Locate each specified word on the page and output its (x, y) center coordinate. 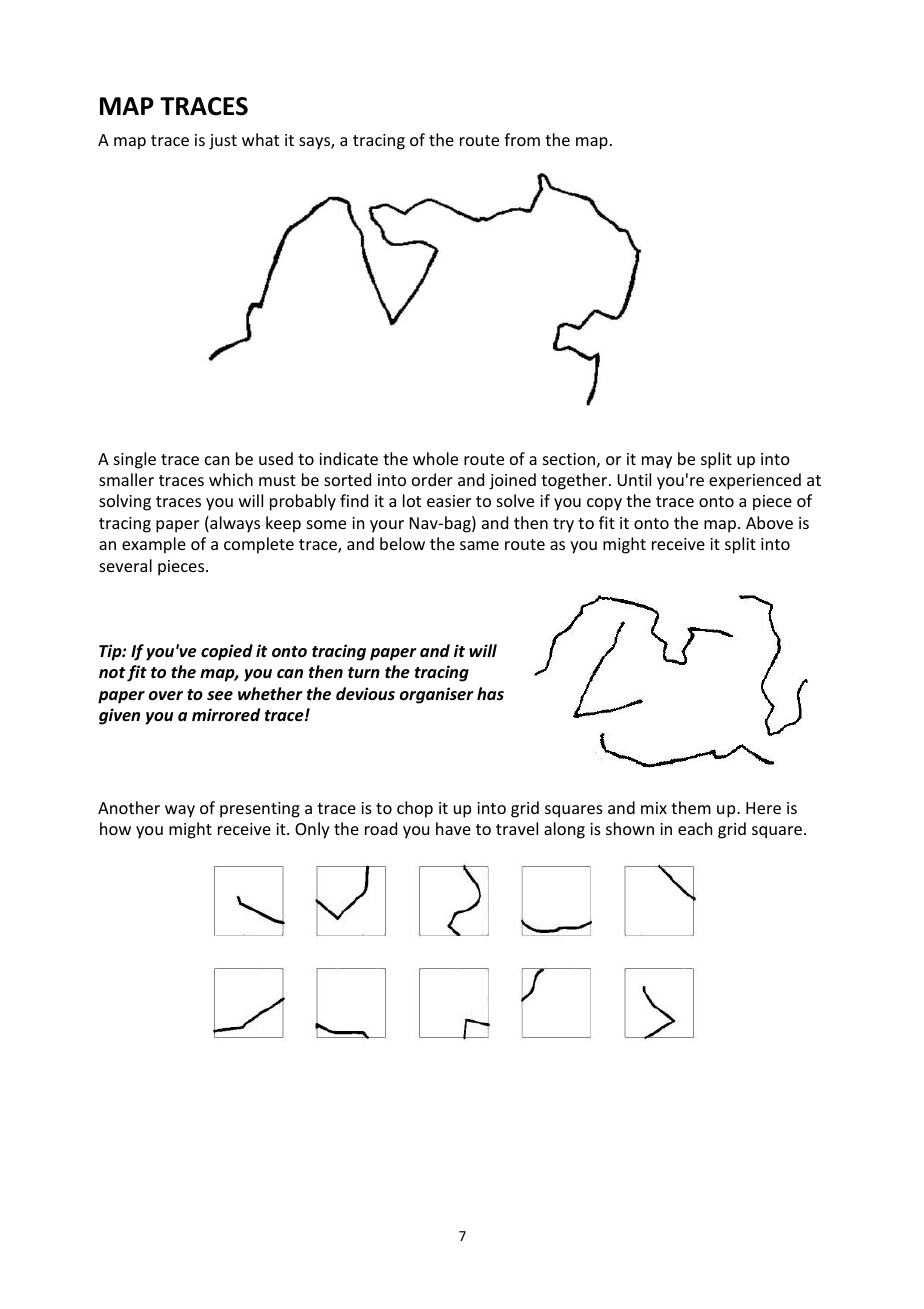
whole (435, 458)
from (522, 139)
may (657, 462)
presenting (260, 810)
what (260, 139)
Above (769, 522)
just (223, 142)
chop (415, 809)
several (125, 565)
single (135, 460)
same (479, 545)
